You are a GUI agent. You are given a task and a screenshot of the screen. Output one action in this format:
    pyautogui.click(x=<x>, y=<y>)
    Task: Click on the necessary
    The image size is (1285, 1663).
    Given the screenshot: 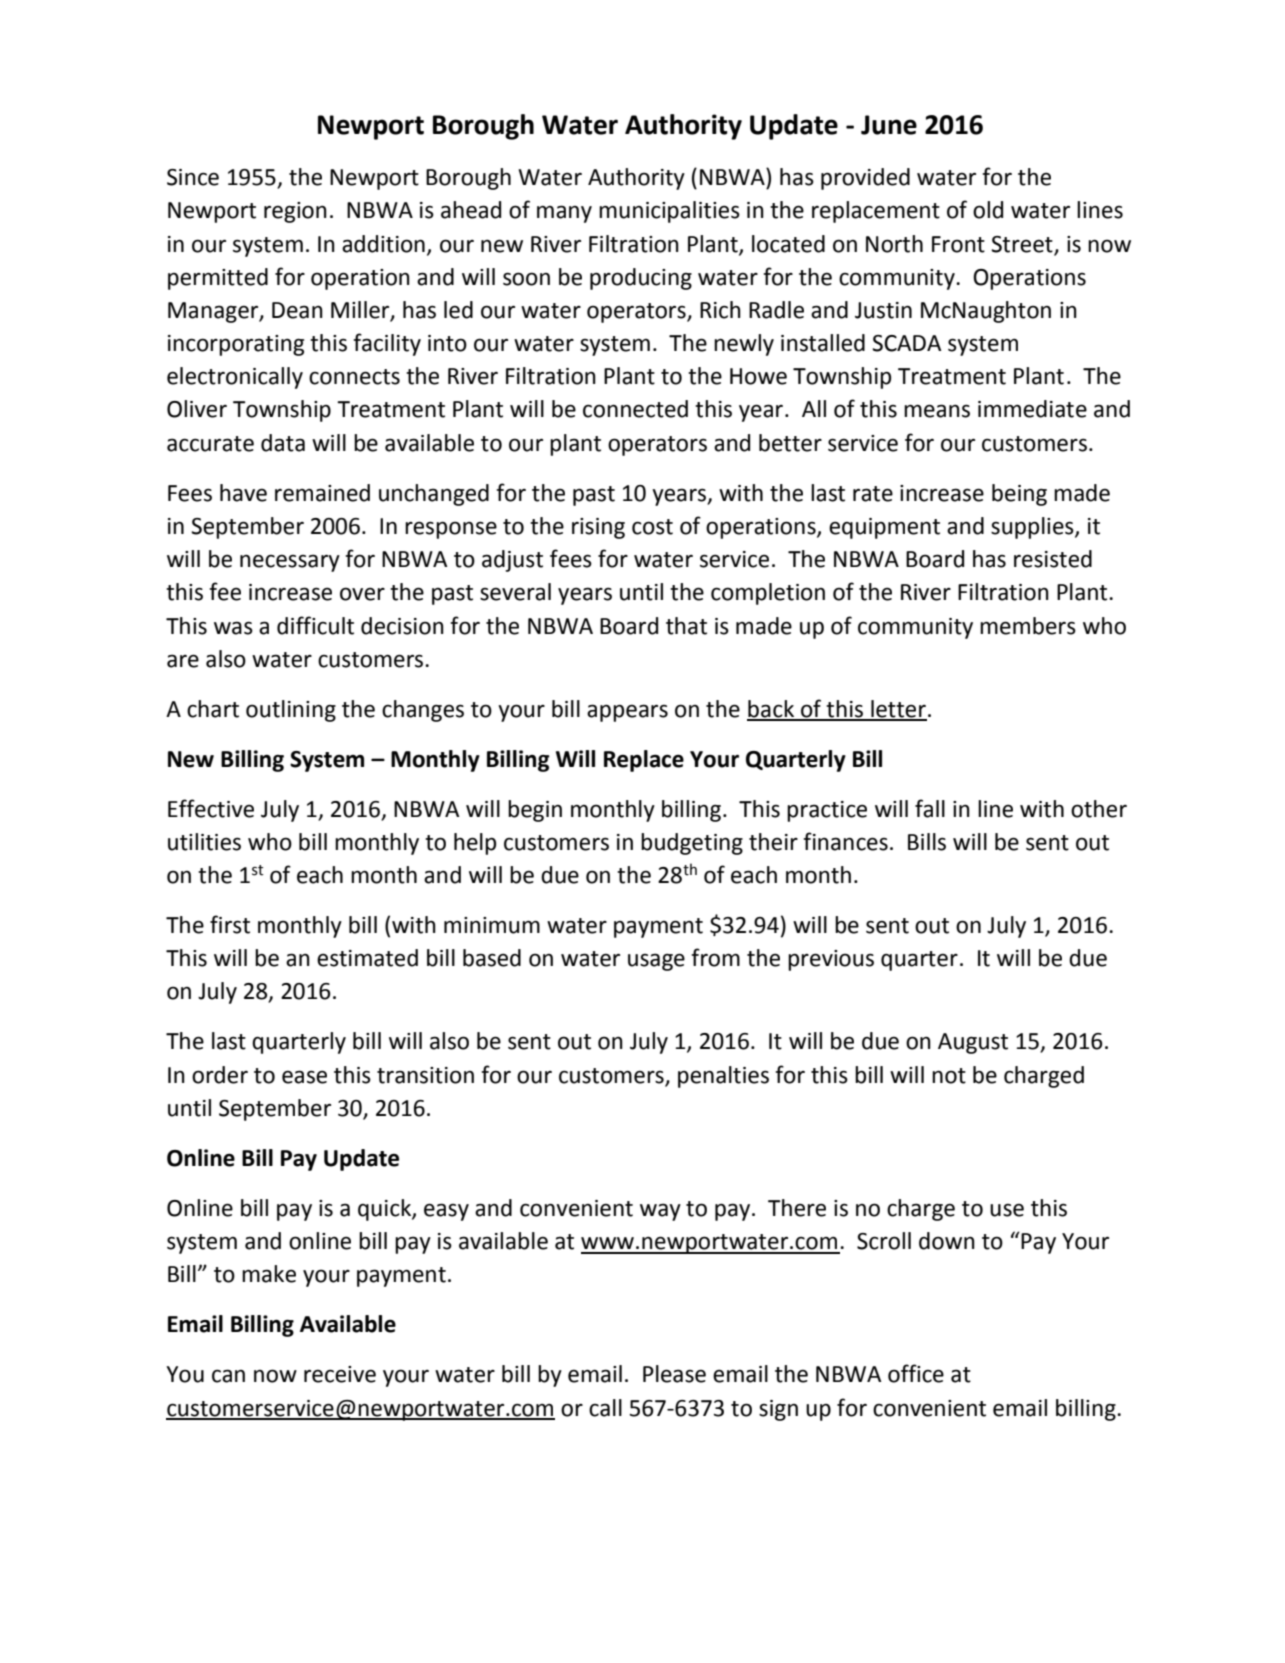 What is the action you would take?
    pyautogui.click(x=290, y=563)
